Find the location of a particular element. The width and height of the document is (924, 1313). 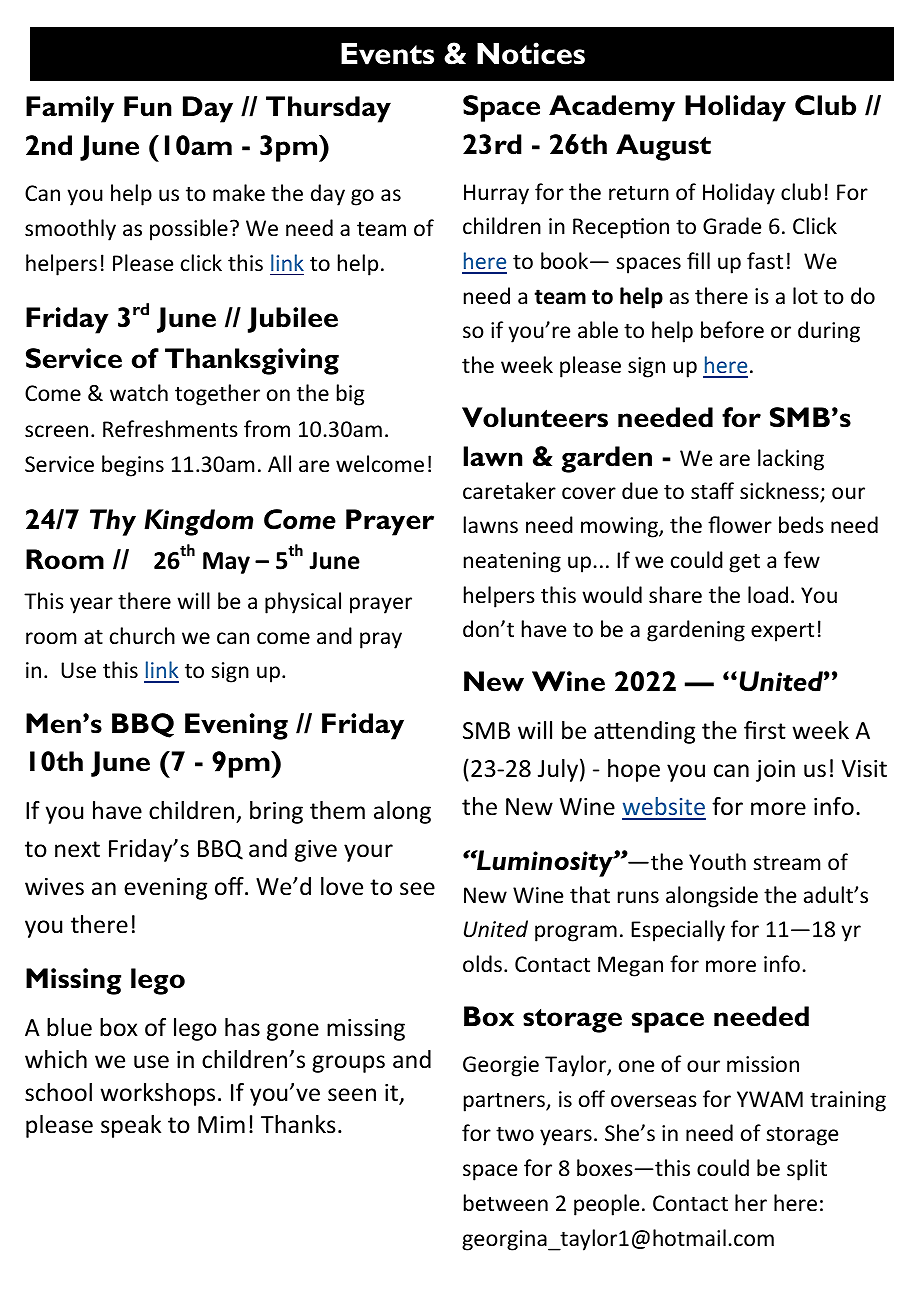

split is located at coordinates (807, 1170).
